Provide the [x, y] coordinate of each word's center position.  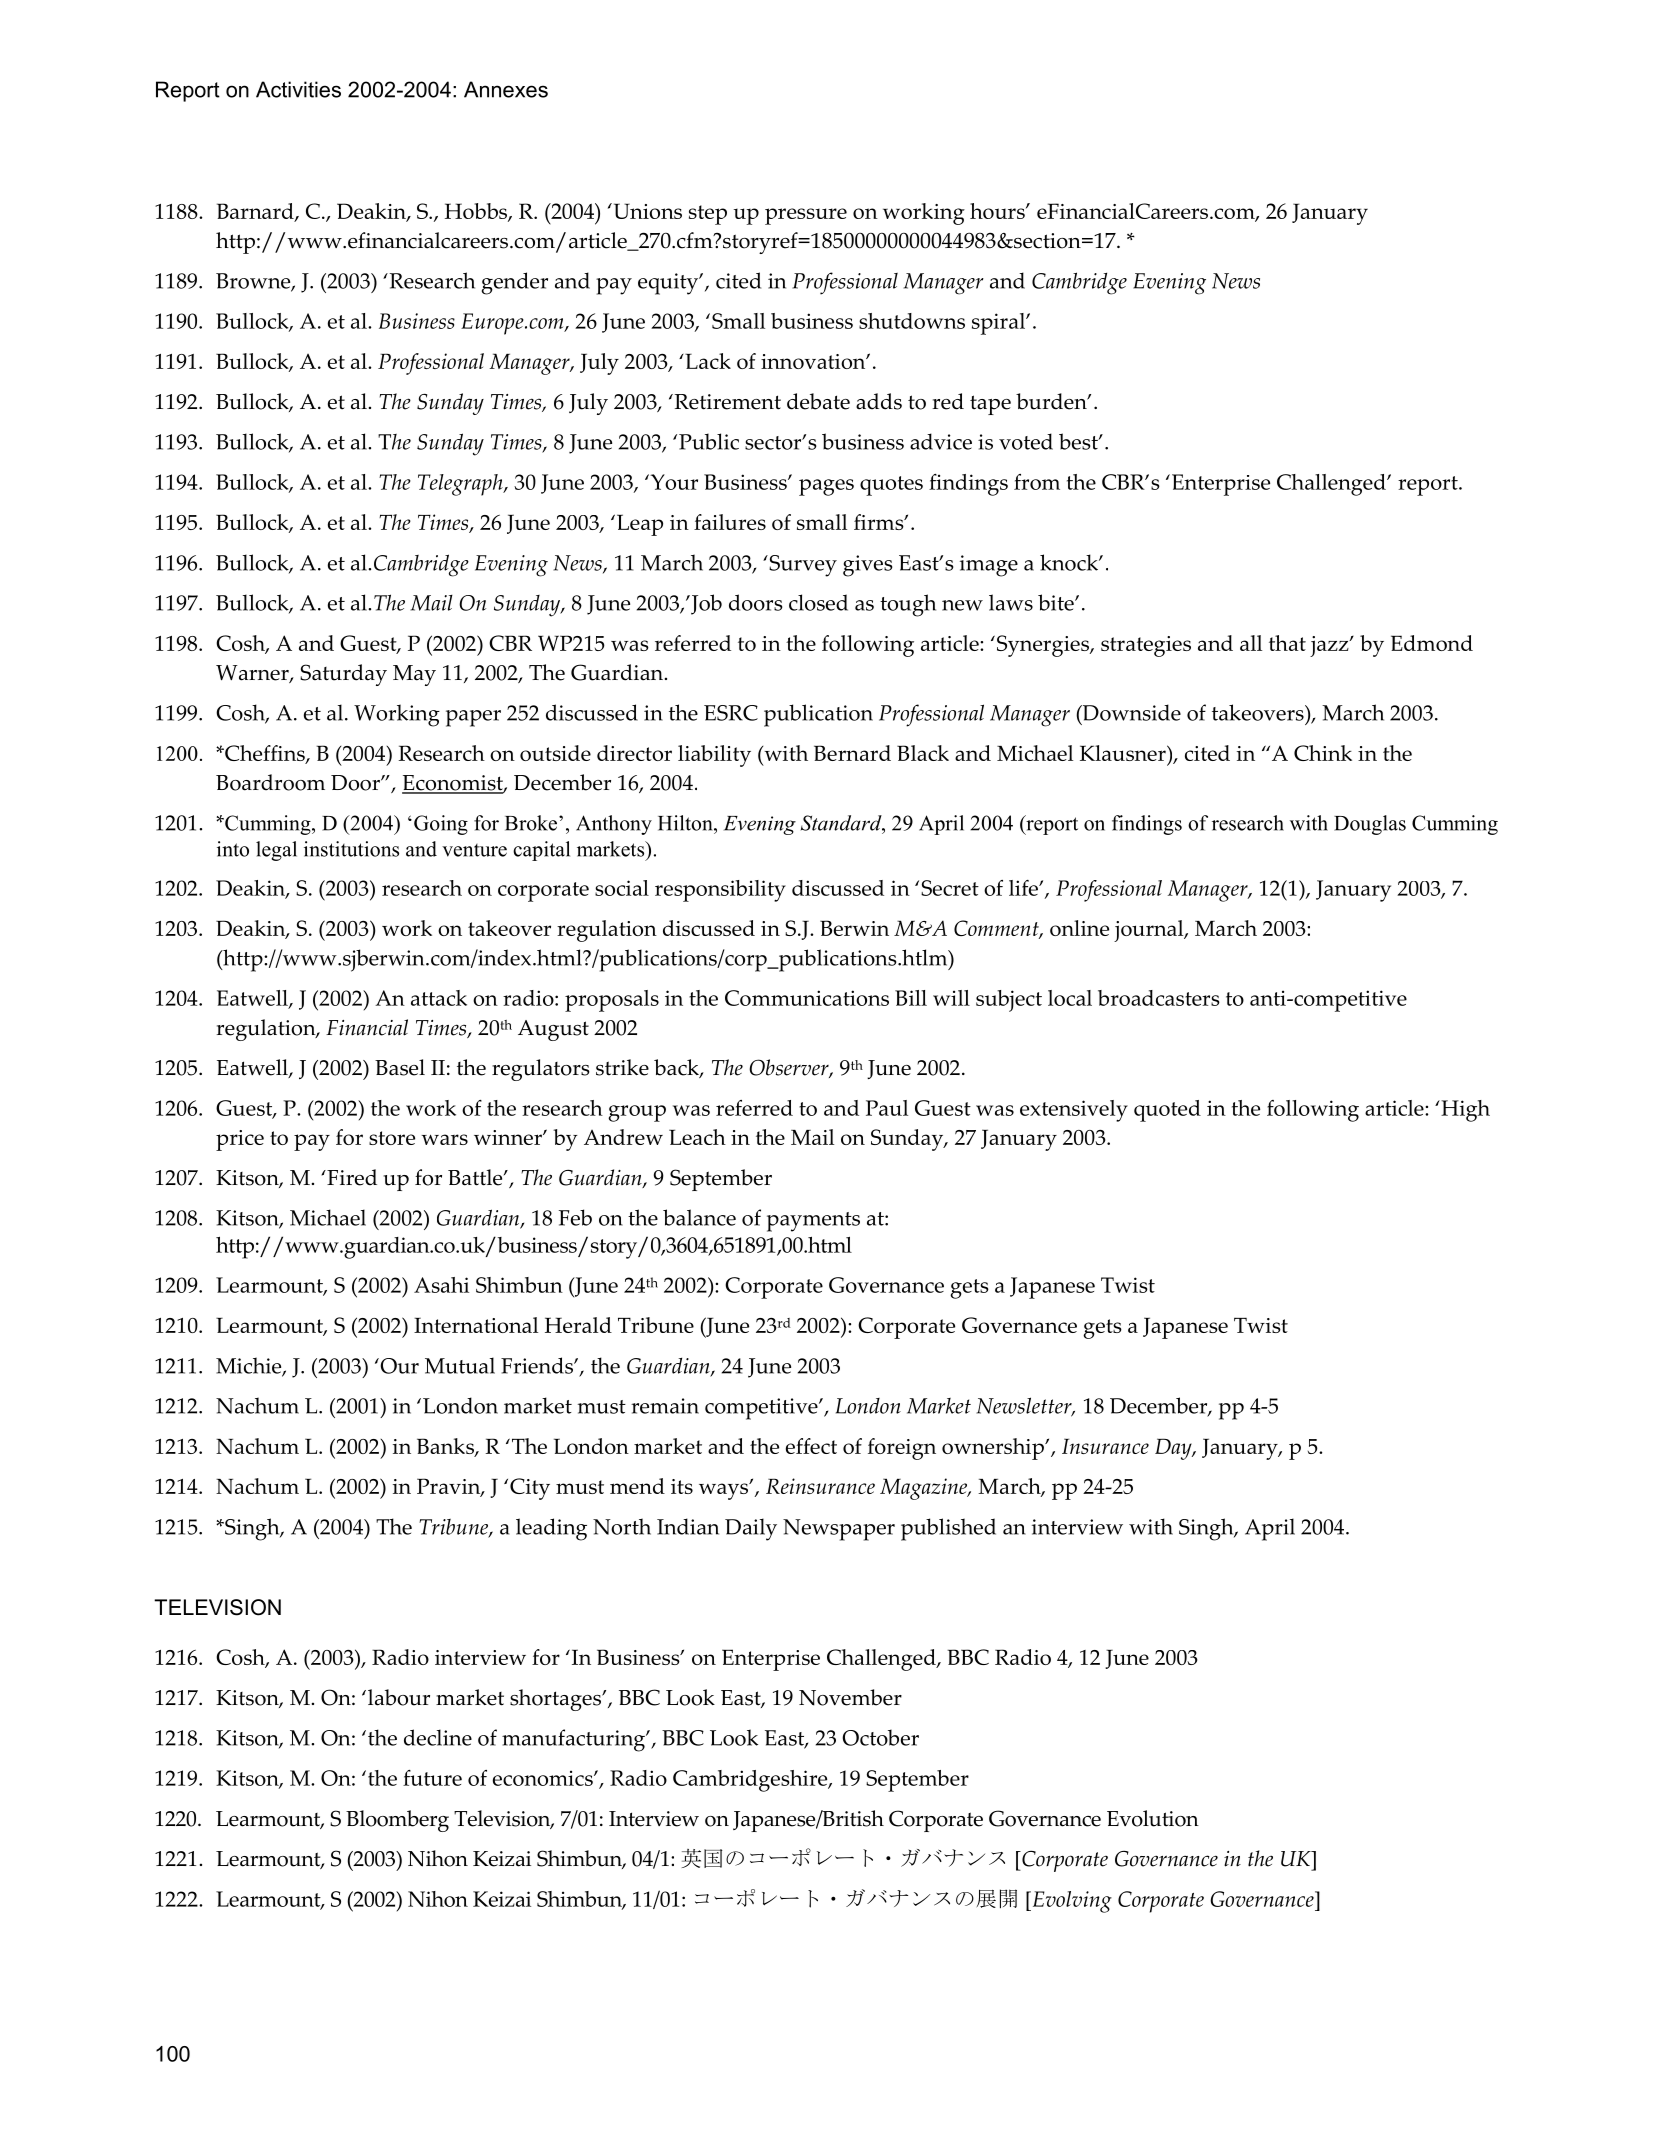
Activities [298, 89]
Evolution [1153, 1818]
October [880, 1737]
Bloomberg [397, 1821]
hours [998, 211]
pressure [806, 216]
